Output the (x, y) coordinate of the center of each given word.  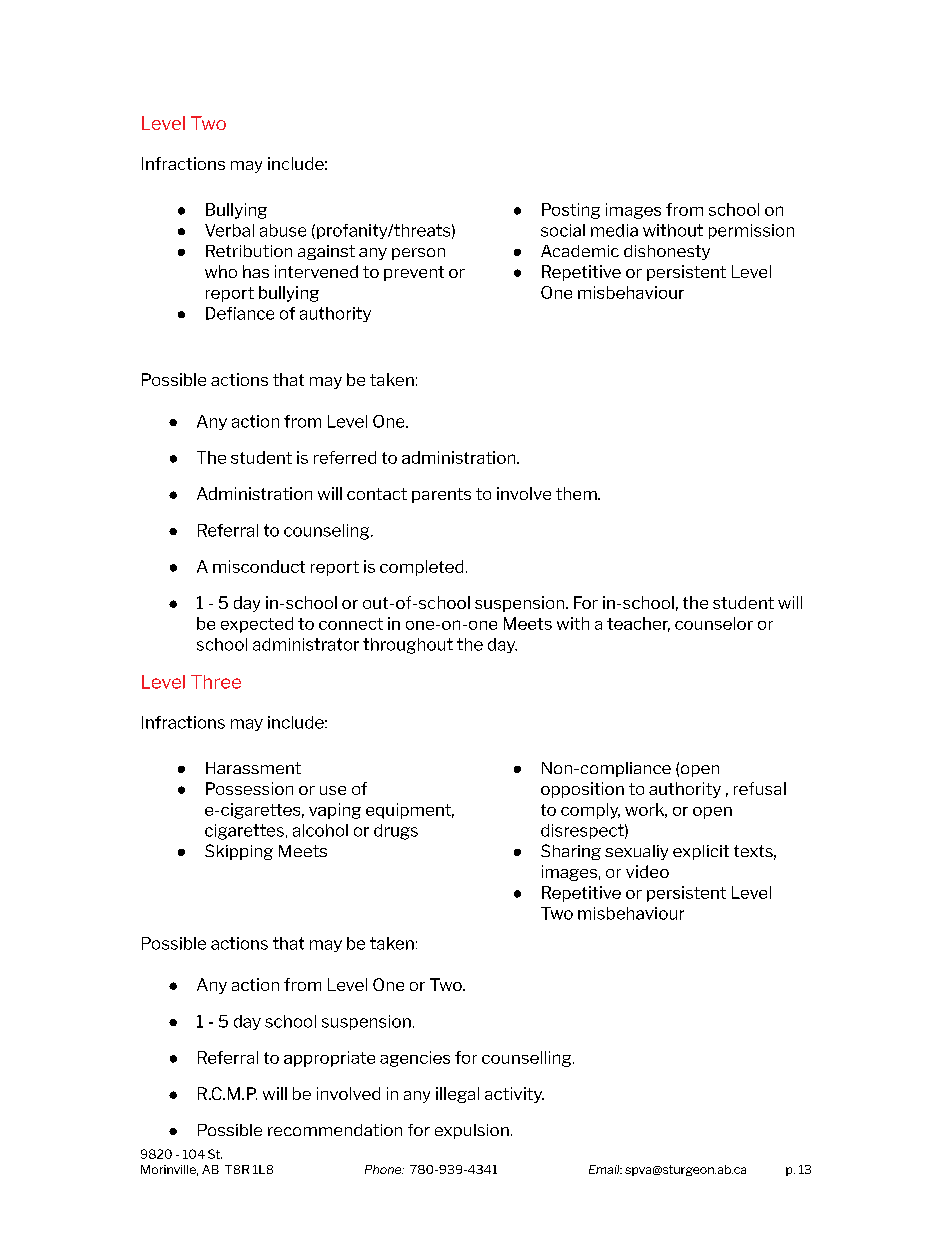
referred (345, 457)
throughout (408, 646)
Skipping (239, 852)
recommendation (335, 1130)
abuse (283, 230)
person (418, 254)
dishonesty (667, 252)
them (577, 493)
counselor (714, 623)
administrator (306, 644)
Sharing (571, 852)
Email (605, 1169)
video (647, 871)
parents (441, 495)
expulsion (472, 1131)
